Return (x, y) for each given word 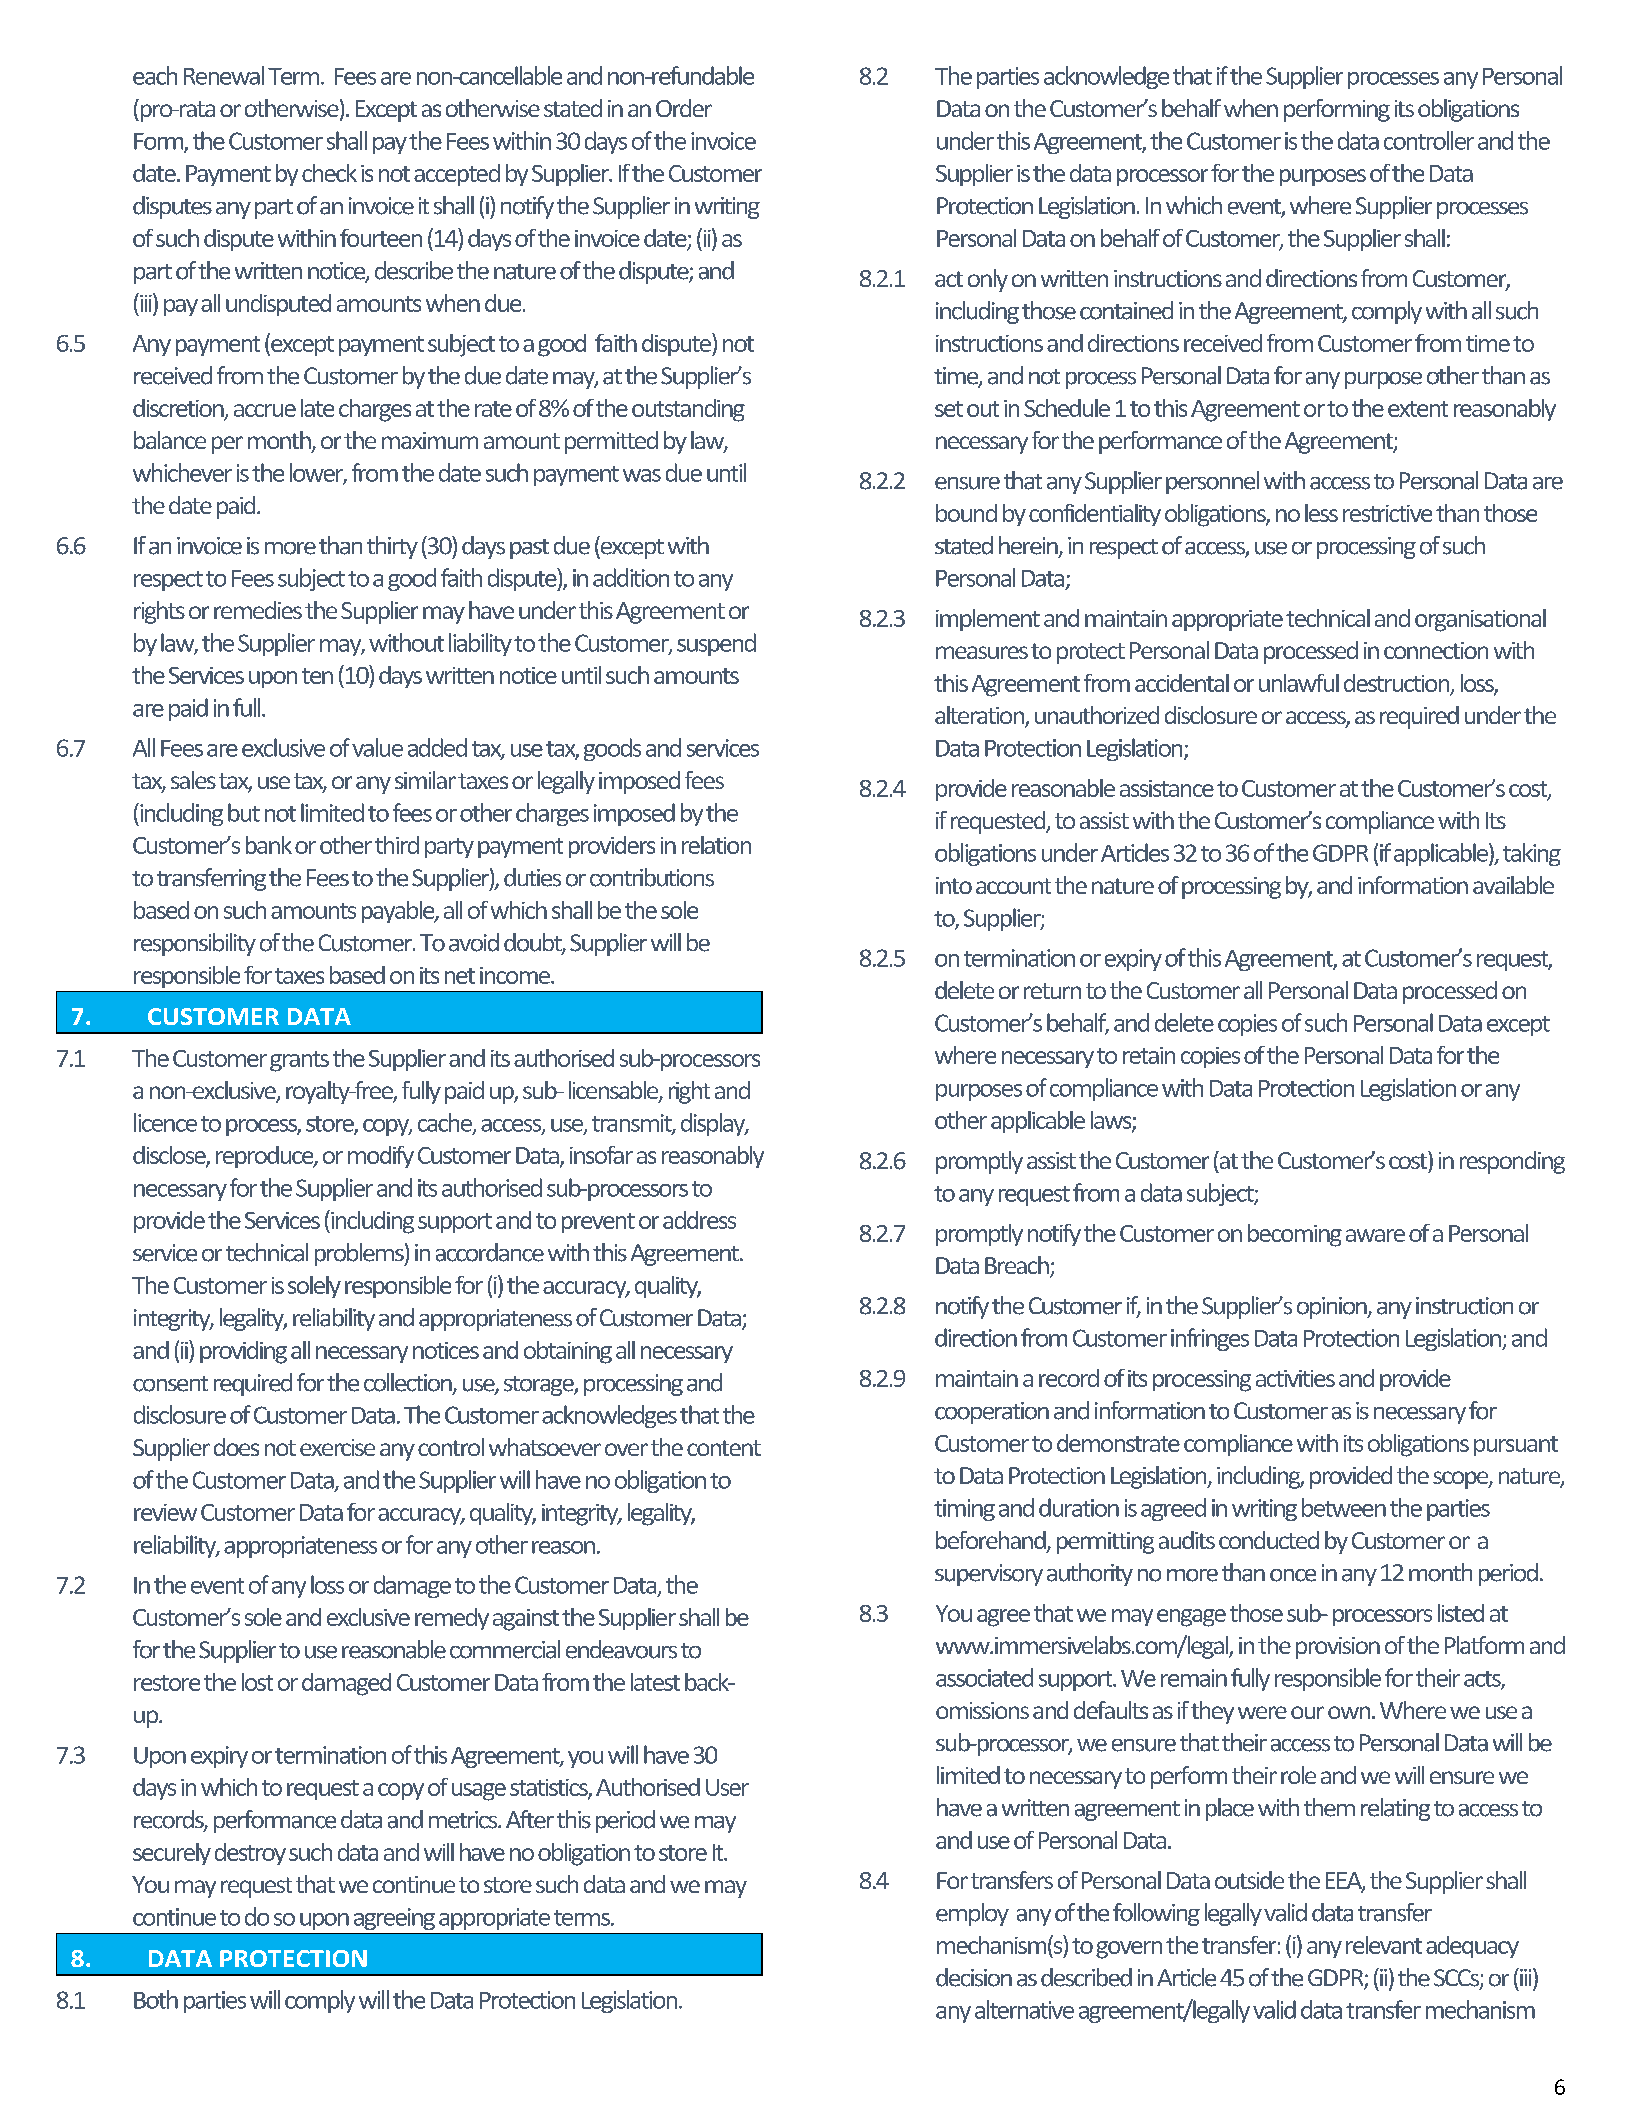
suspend (716, 644)
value (377, 747)
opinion (1333, 1308)
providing (243, 1352)
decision (974, 1977)
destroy (250, 1854)
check (329, 173)
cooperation (992, 1413)
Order (684, 108)
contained (1126, 310)
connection (1436, 650)
